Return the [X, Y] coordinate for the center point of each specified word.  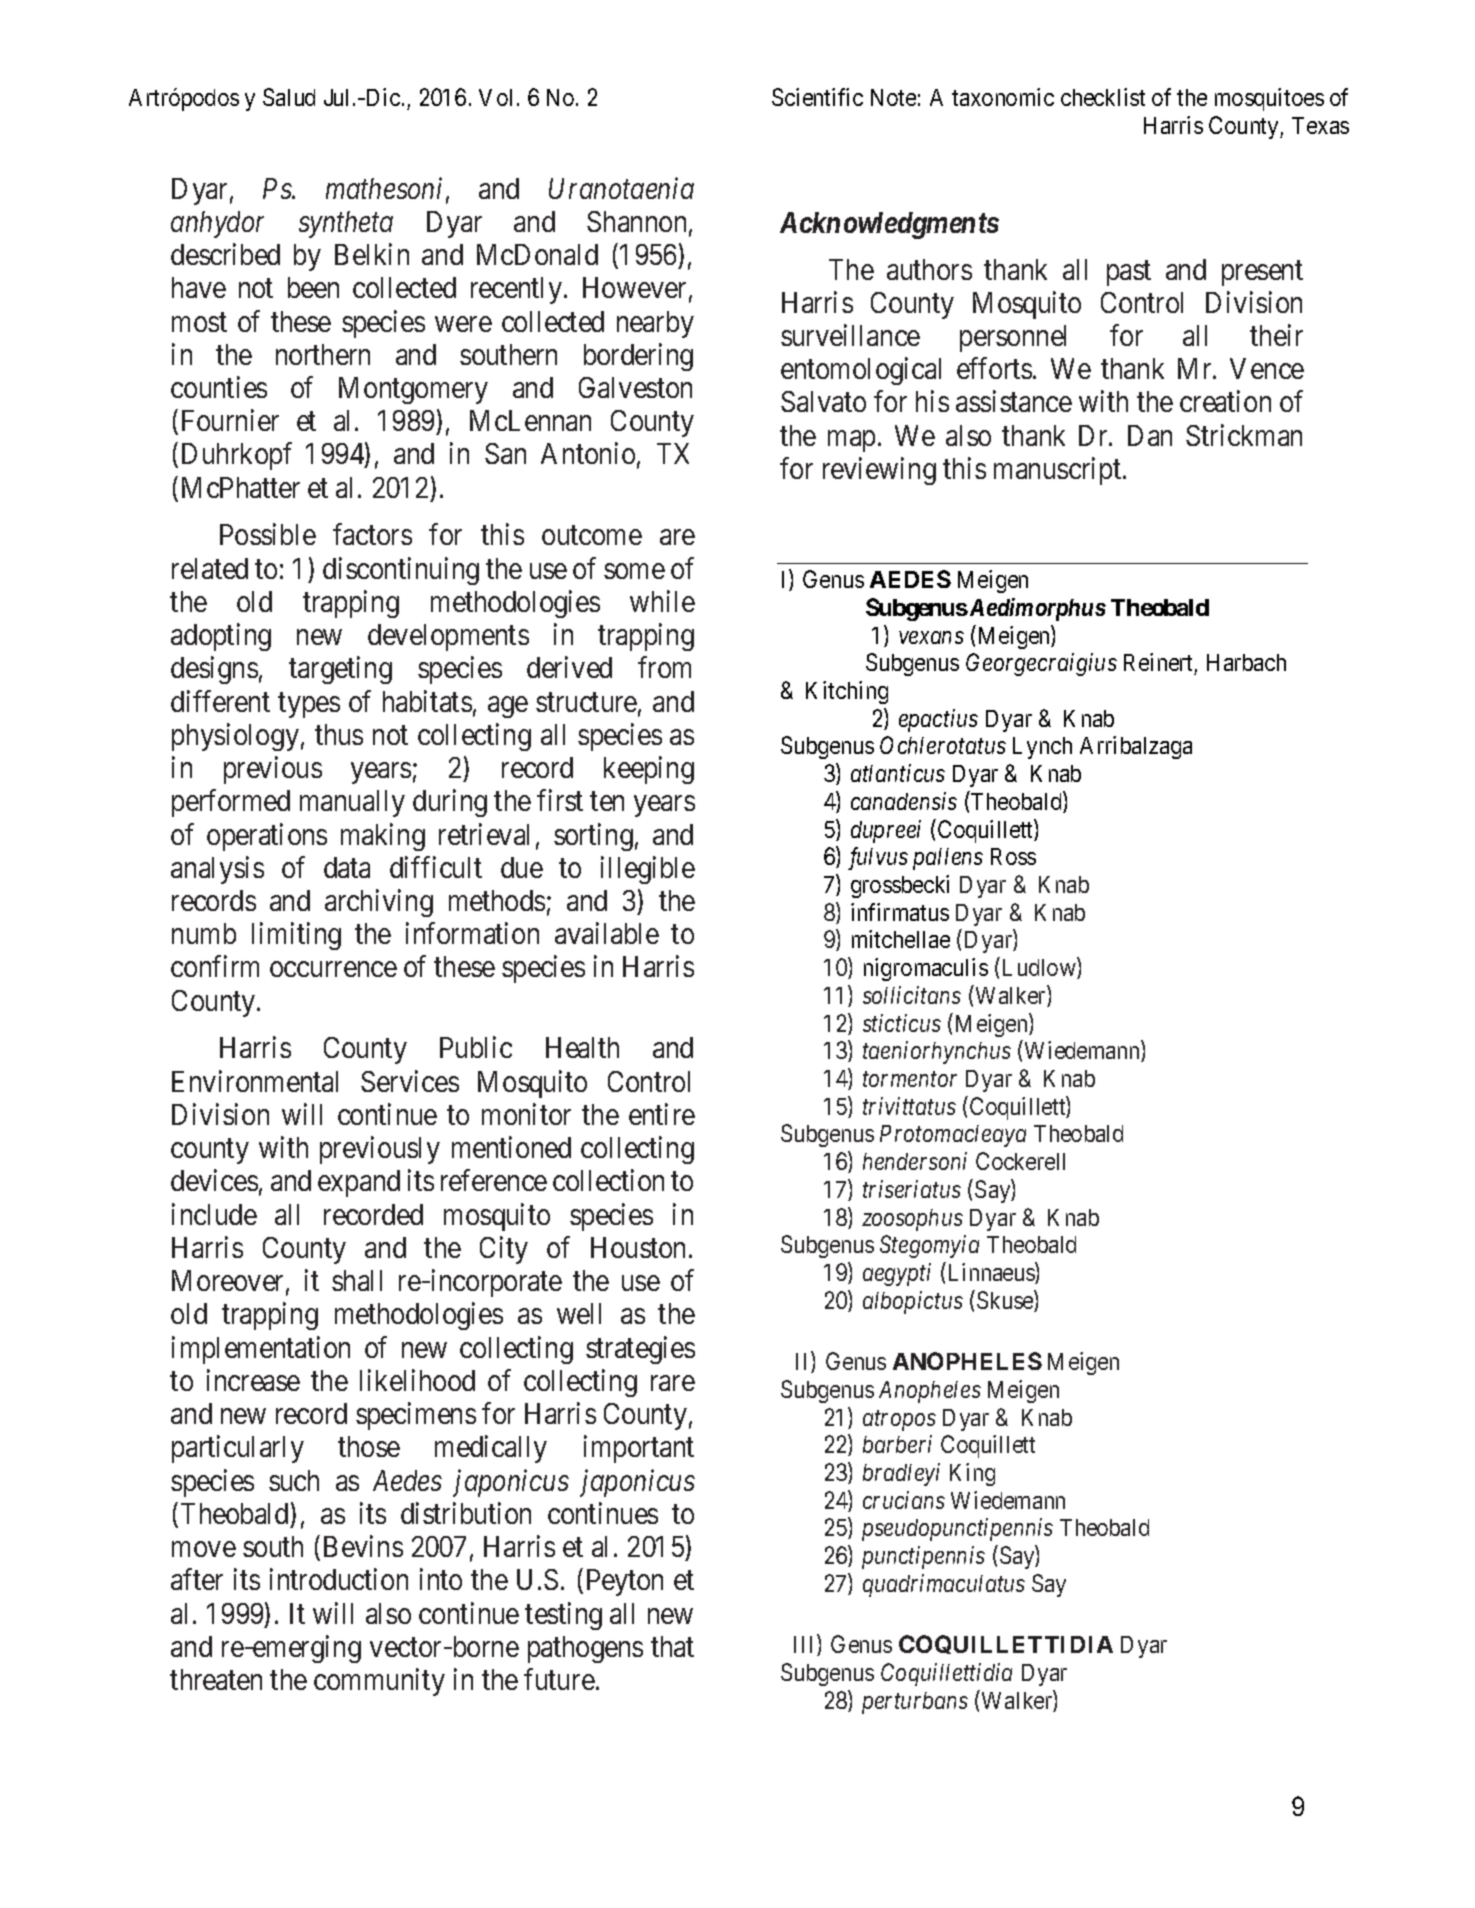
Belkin [372, 254]
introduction [339, 1579]
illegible [648, 870]
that [672, 1646]
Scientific [817, 97]
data [347, 867]
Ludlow [1040, 968]
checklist [1103, 97]
